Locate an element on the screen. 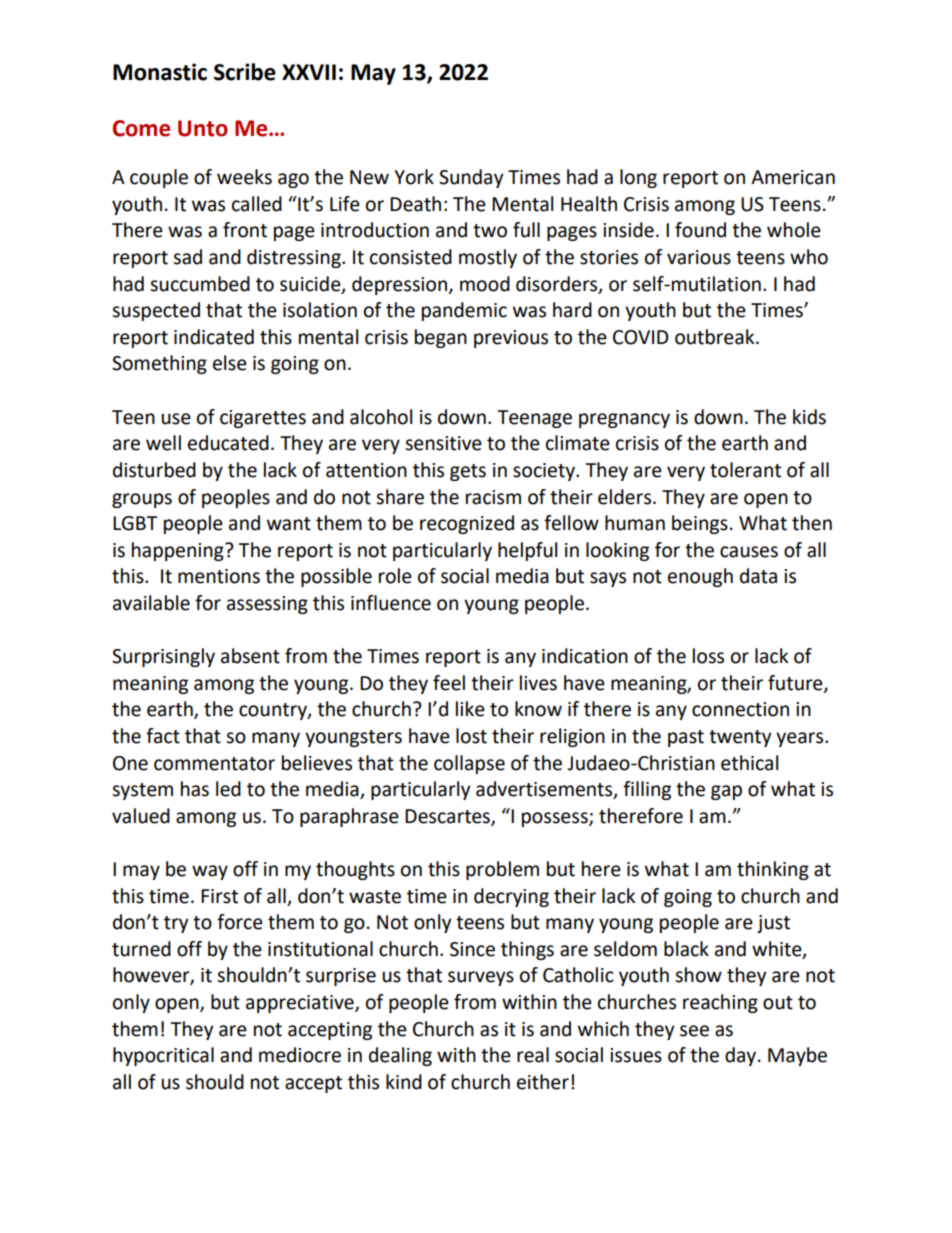 This screenshot has height=1233, width=952. data is located at coordinates (758, 576).
